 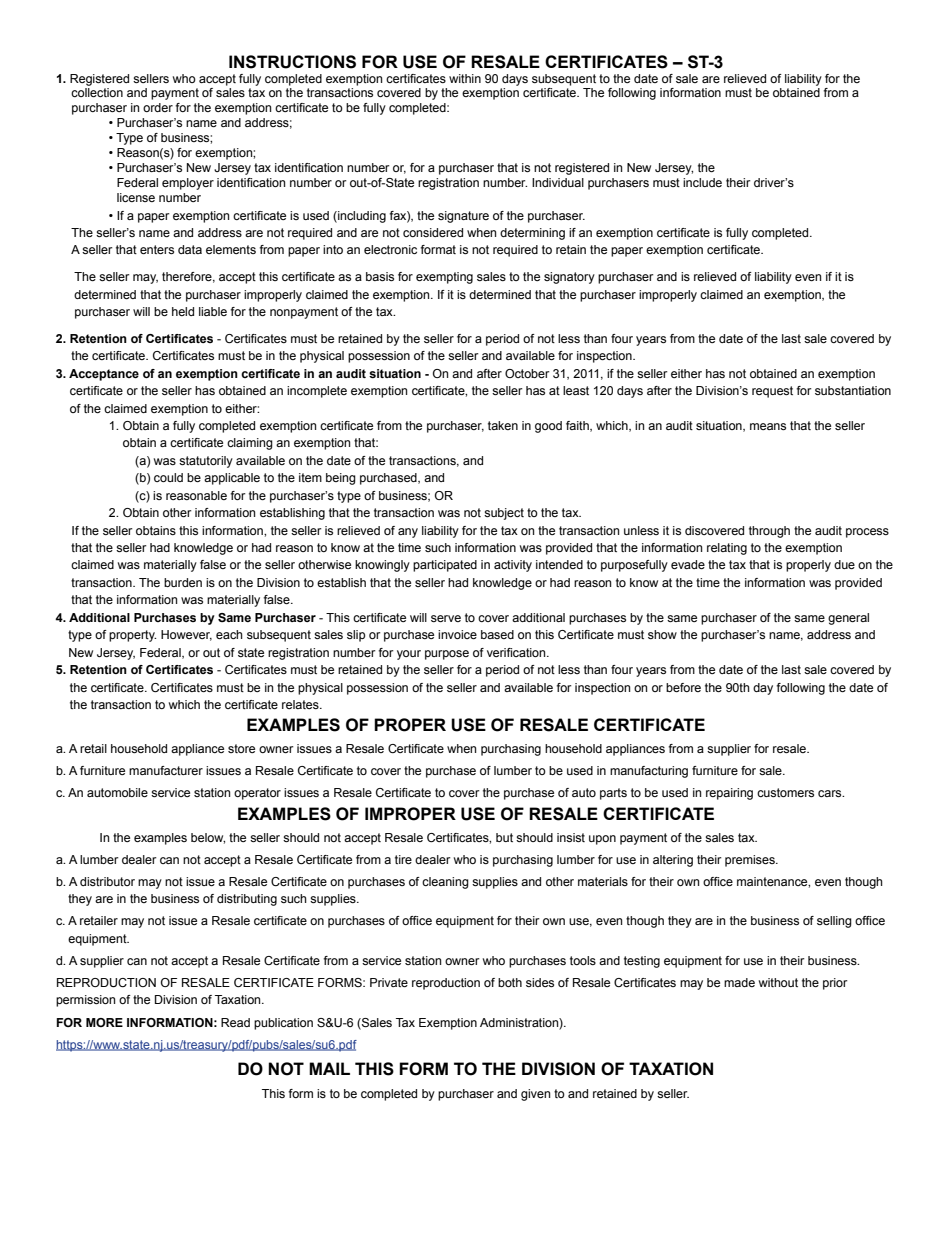 What do you see at coordinates (235, 1022) in the image?
I see `Read` at bounding box center [235, 1022].
